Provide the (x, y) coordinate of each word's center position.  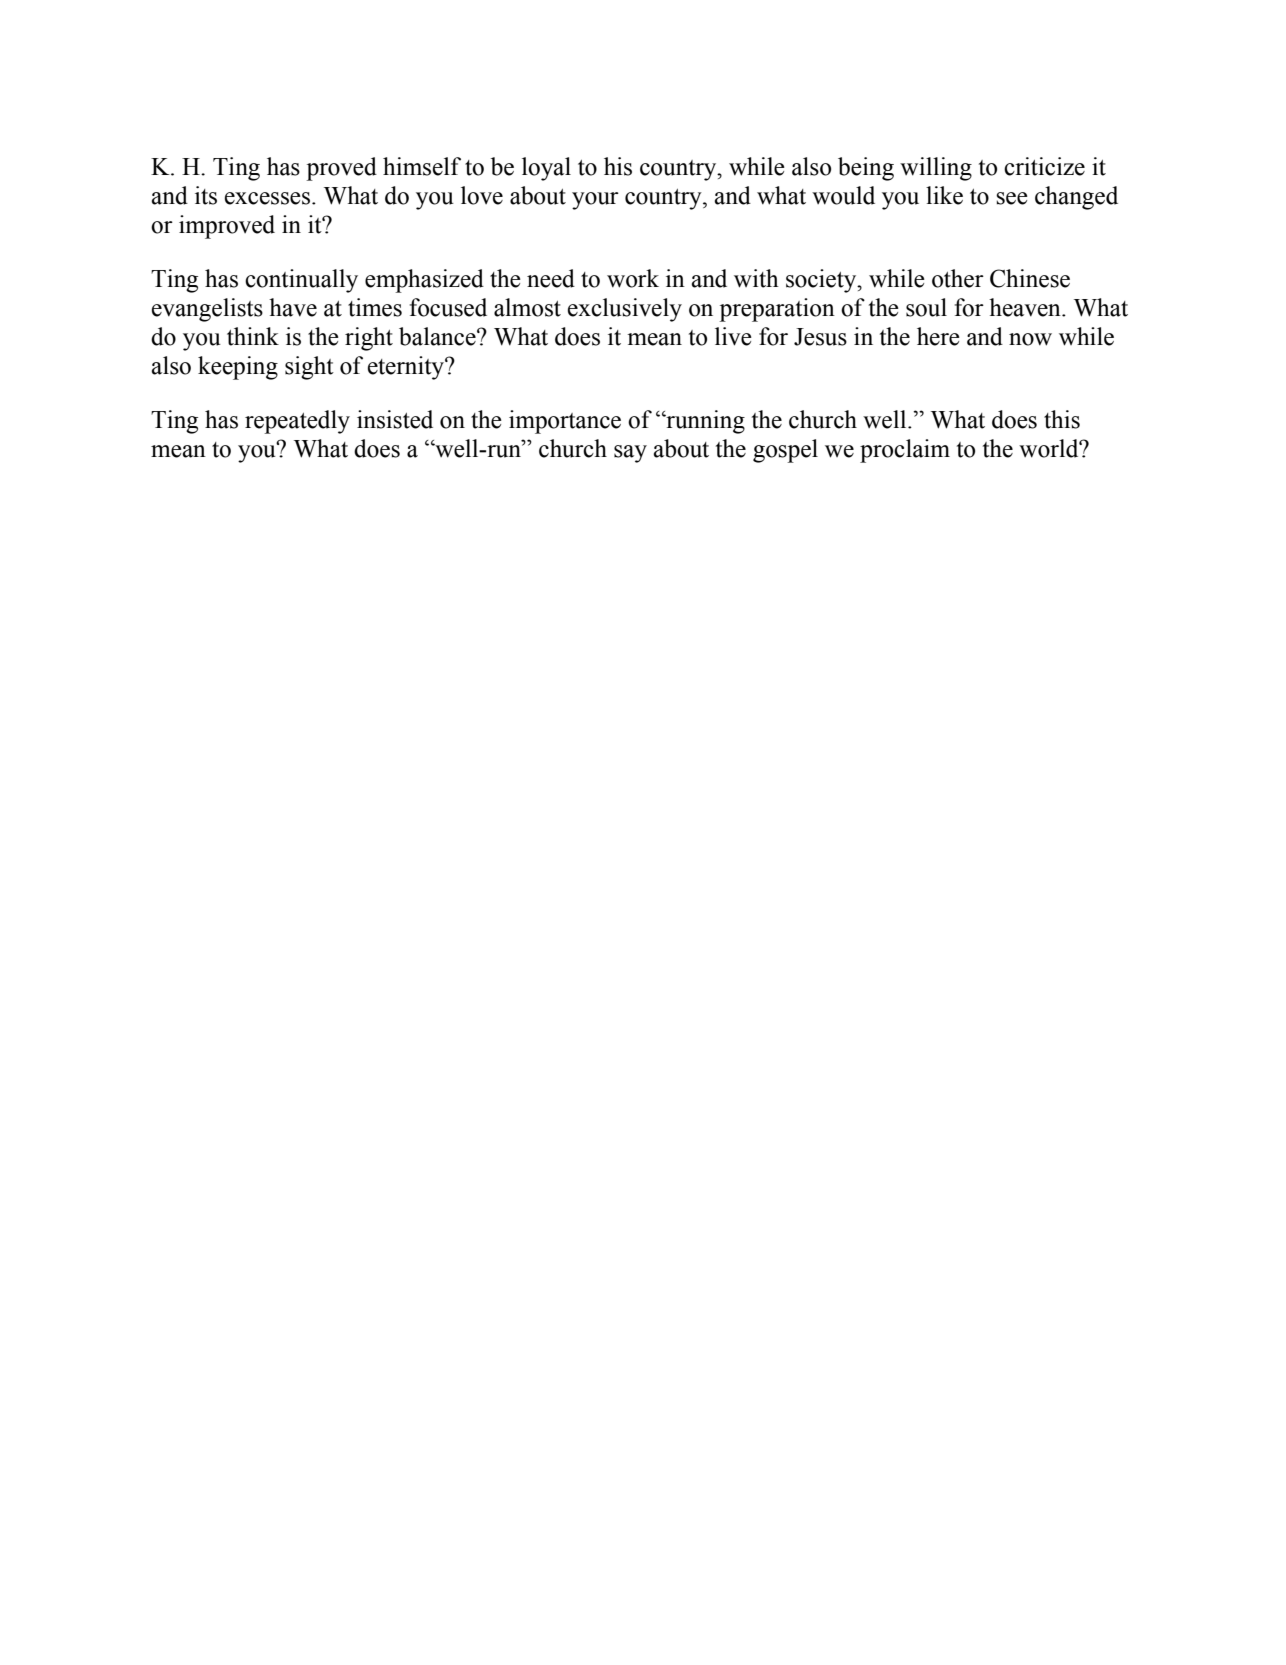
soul (926, 307)
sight (309, 368)
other (958, 278)
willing (936, 169)
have (293, 307)
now (1030, 339)
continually (301, 281)
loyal (546, 169)
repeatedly (297, 422)
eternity (407, 368)
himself (422, 166)
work (633, 278)
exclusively (625, 310)
